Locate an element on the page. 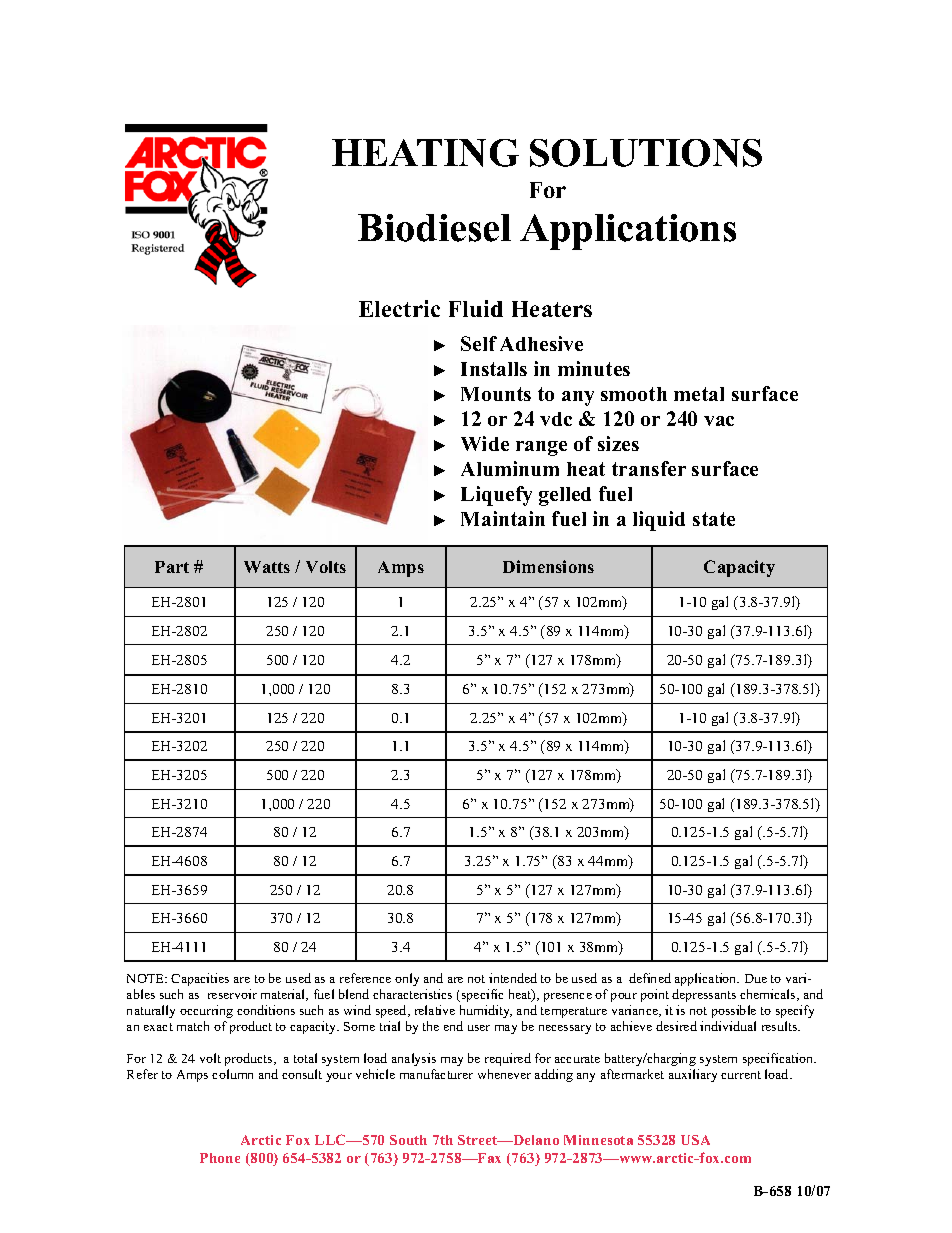  Phone is located at coordinates (220, 1158).
